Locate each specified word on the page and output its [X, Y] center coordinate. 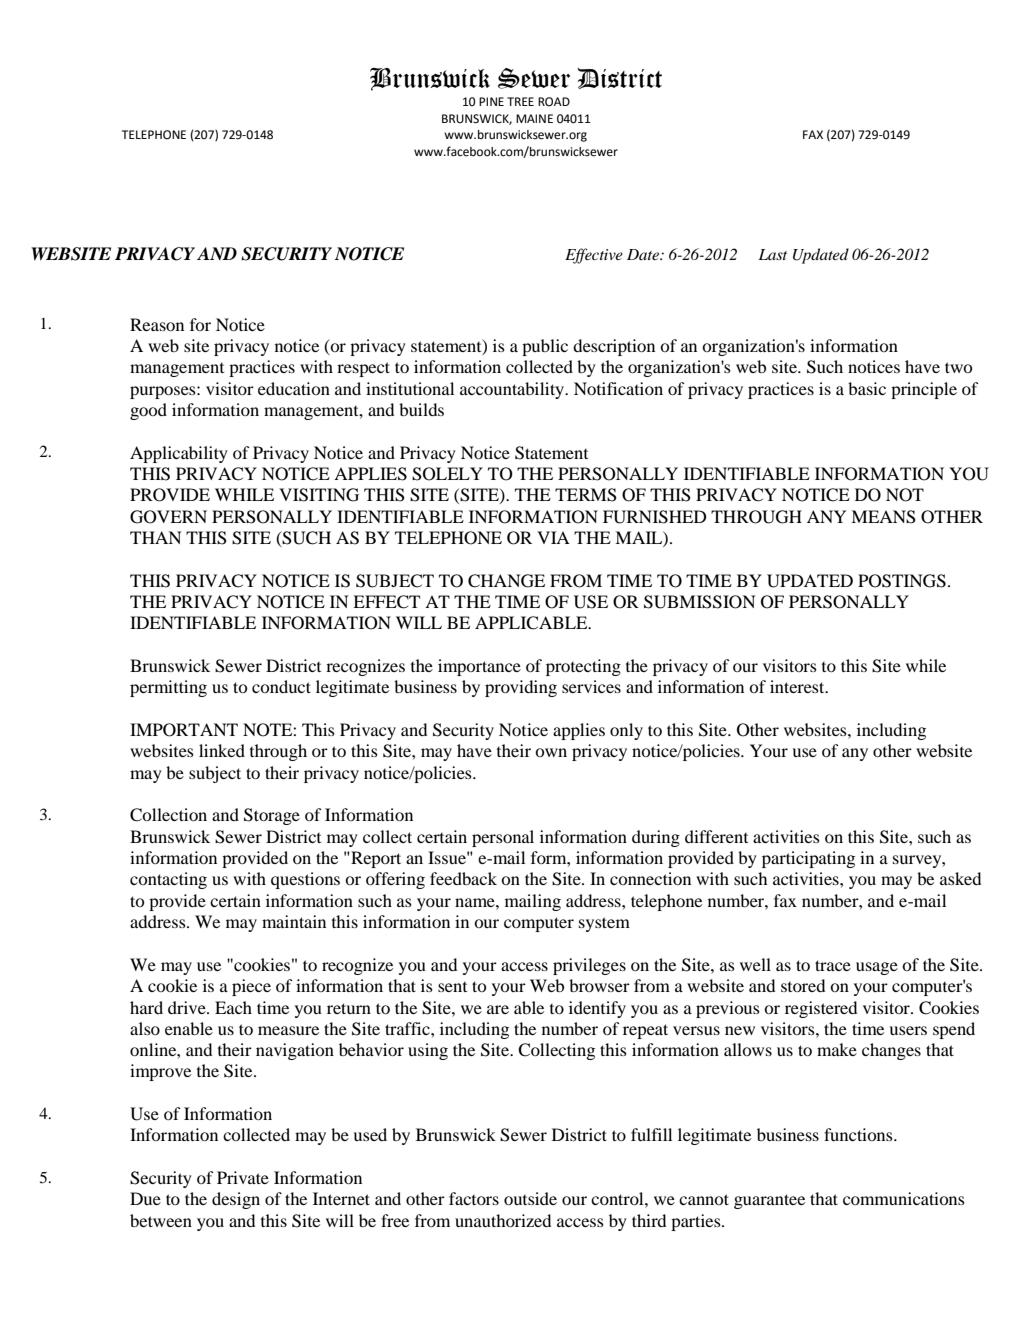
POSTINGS [902, 581]
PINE [491, 101]
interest [798, 686]
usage [877, 968]
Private [243, 1177]
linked [222, 750]
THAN [155, 537]
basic [867, 388]
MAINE [534, 118]
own [551, 752]
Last [772, 254]
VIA [553, 537]
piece [251, 987]
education [294, 388]
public [545, 347]
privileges [589, 966]
